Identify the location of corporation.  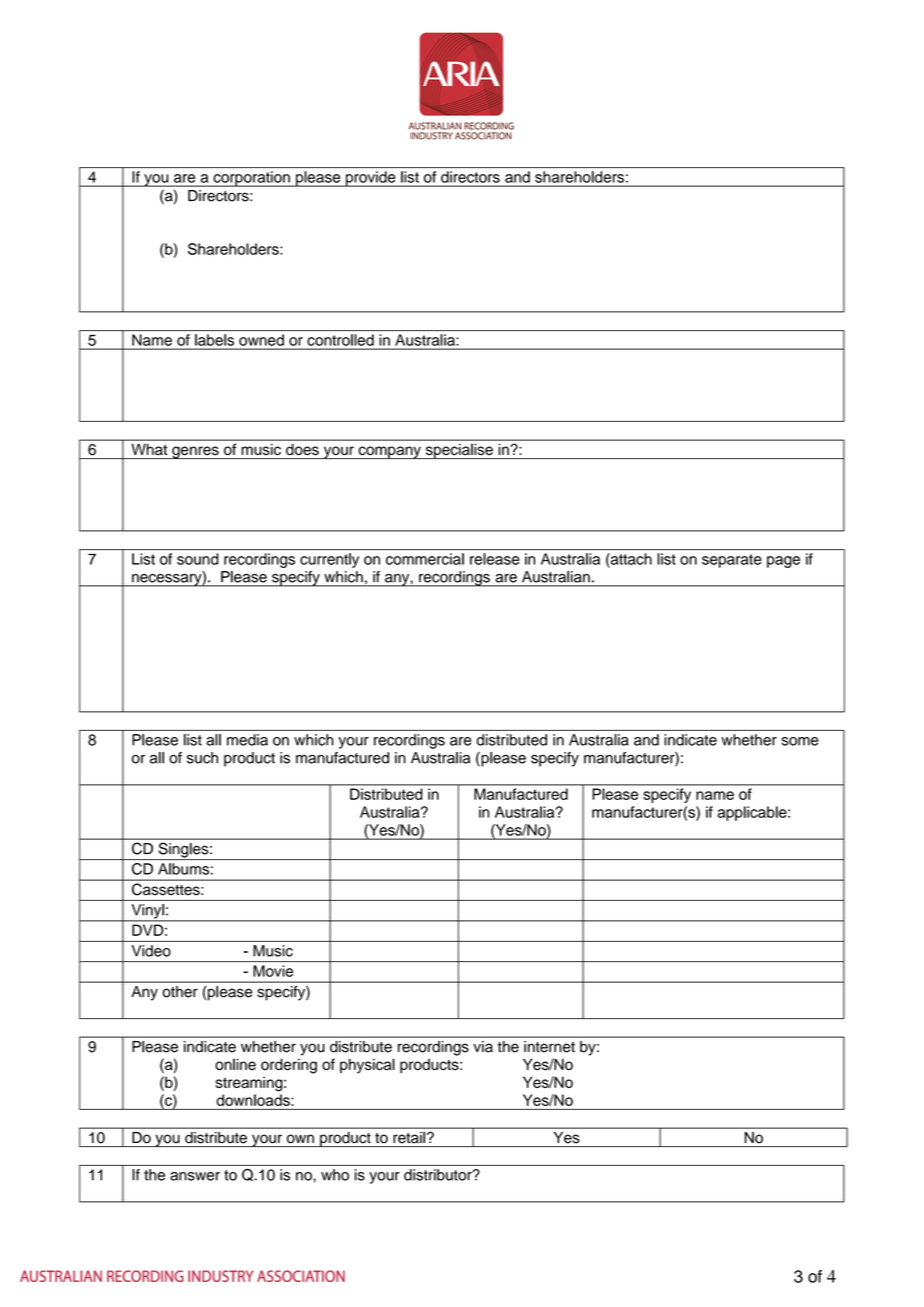
(251, 179).
